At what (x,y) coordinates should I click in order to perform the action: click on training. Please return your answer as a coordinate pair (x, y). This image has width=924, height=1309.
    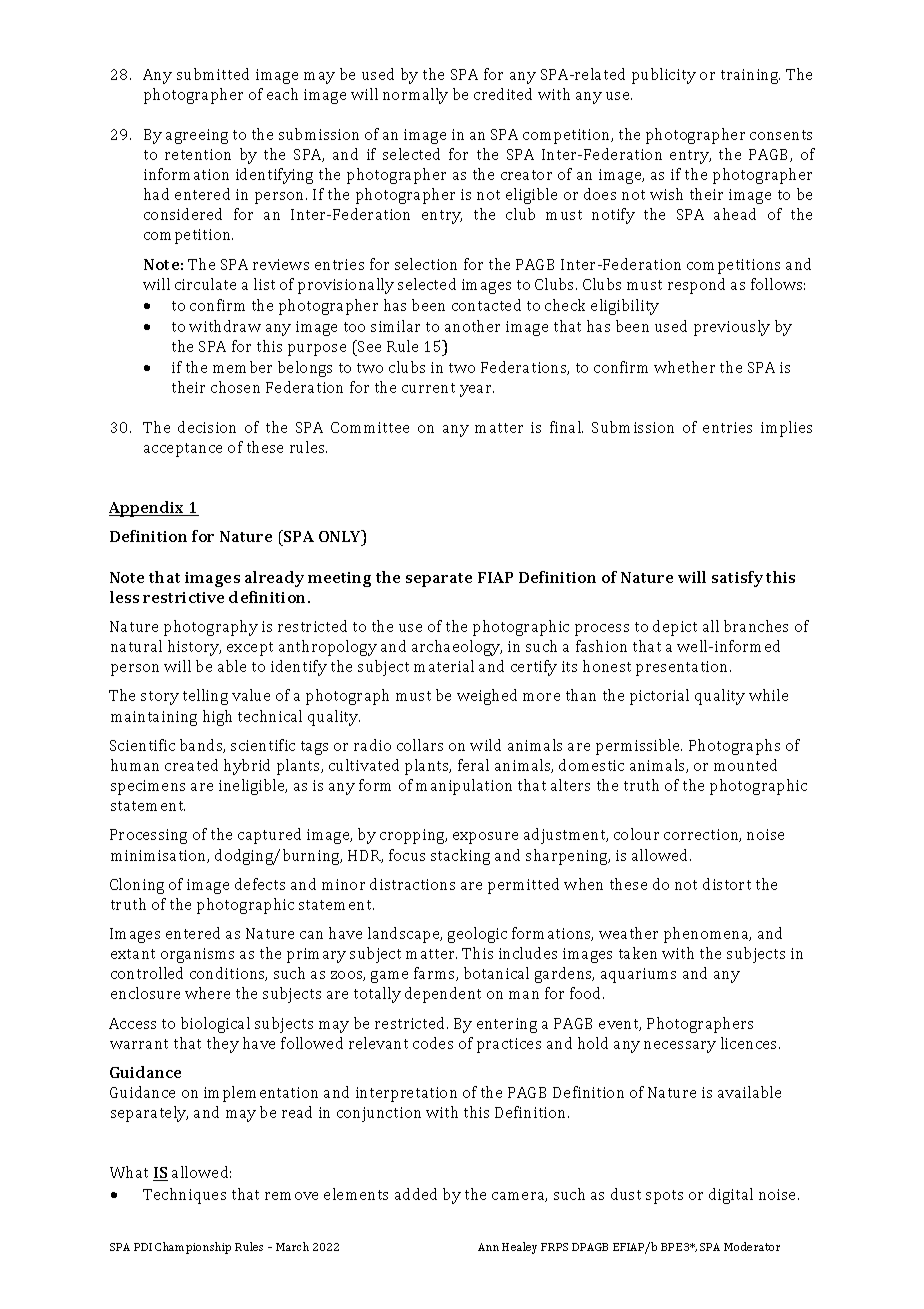
    Looking at the image, I should click on (750, 76).
